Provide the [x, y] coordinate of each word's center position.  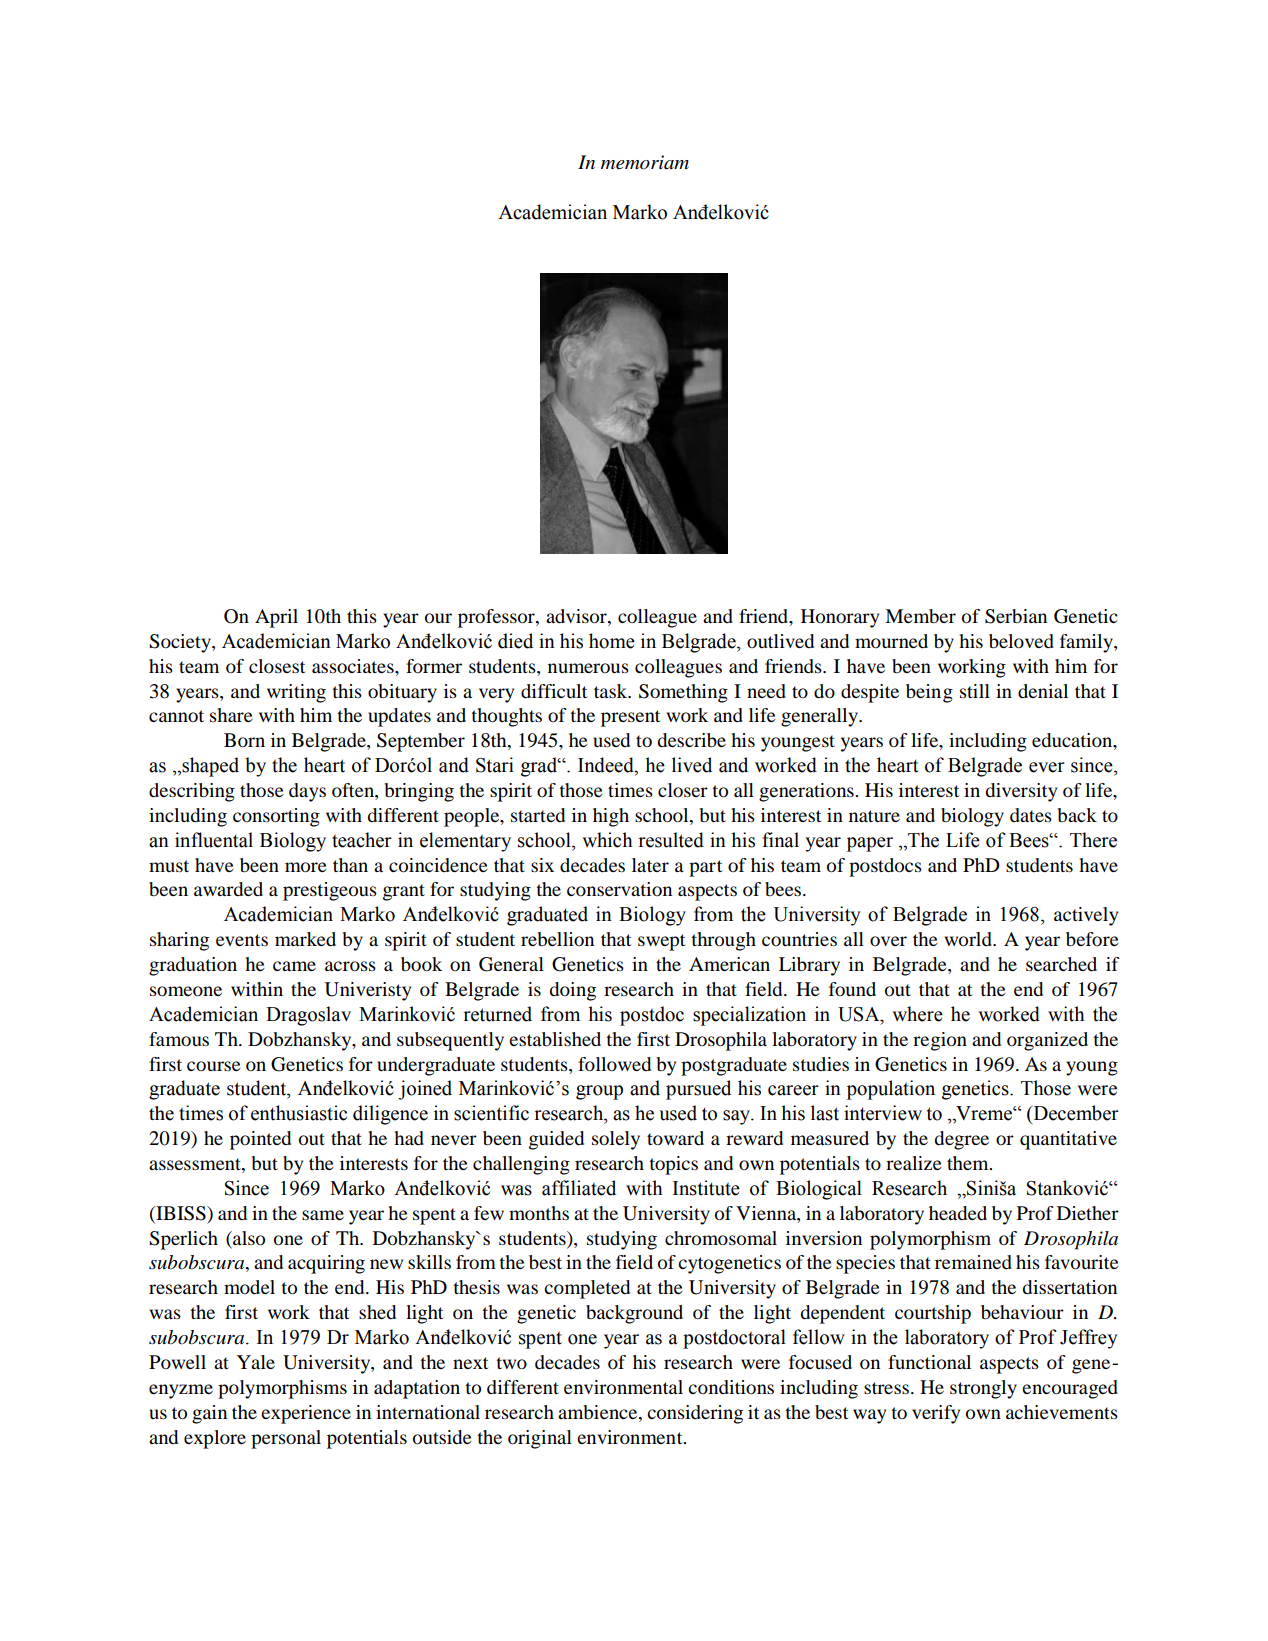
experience [306, 1414]
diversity [1021, 792]
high [611, 817]
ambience [599, 1412]
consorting [276, 817]
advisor [577, 617]
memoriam [645, 162]
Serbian [1016, 616]
